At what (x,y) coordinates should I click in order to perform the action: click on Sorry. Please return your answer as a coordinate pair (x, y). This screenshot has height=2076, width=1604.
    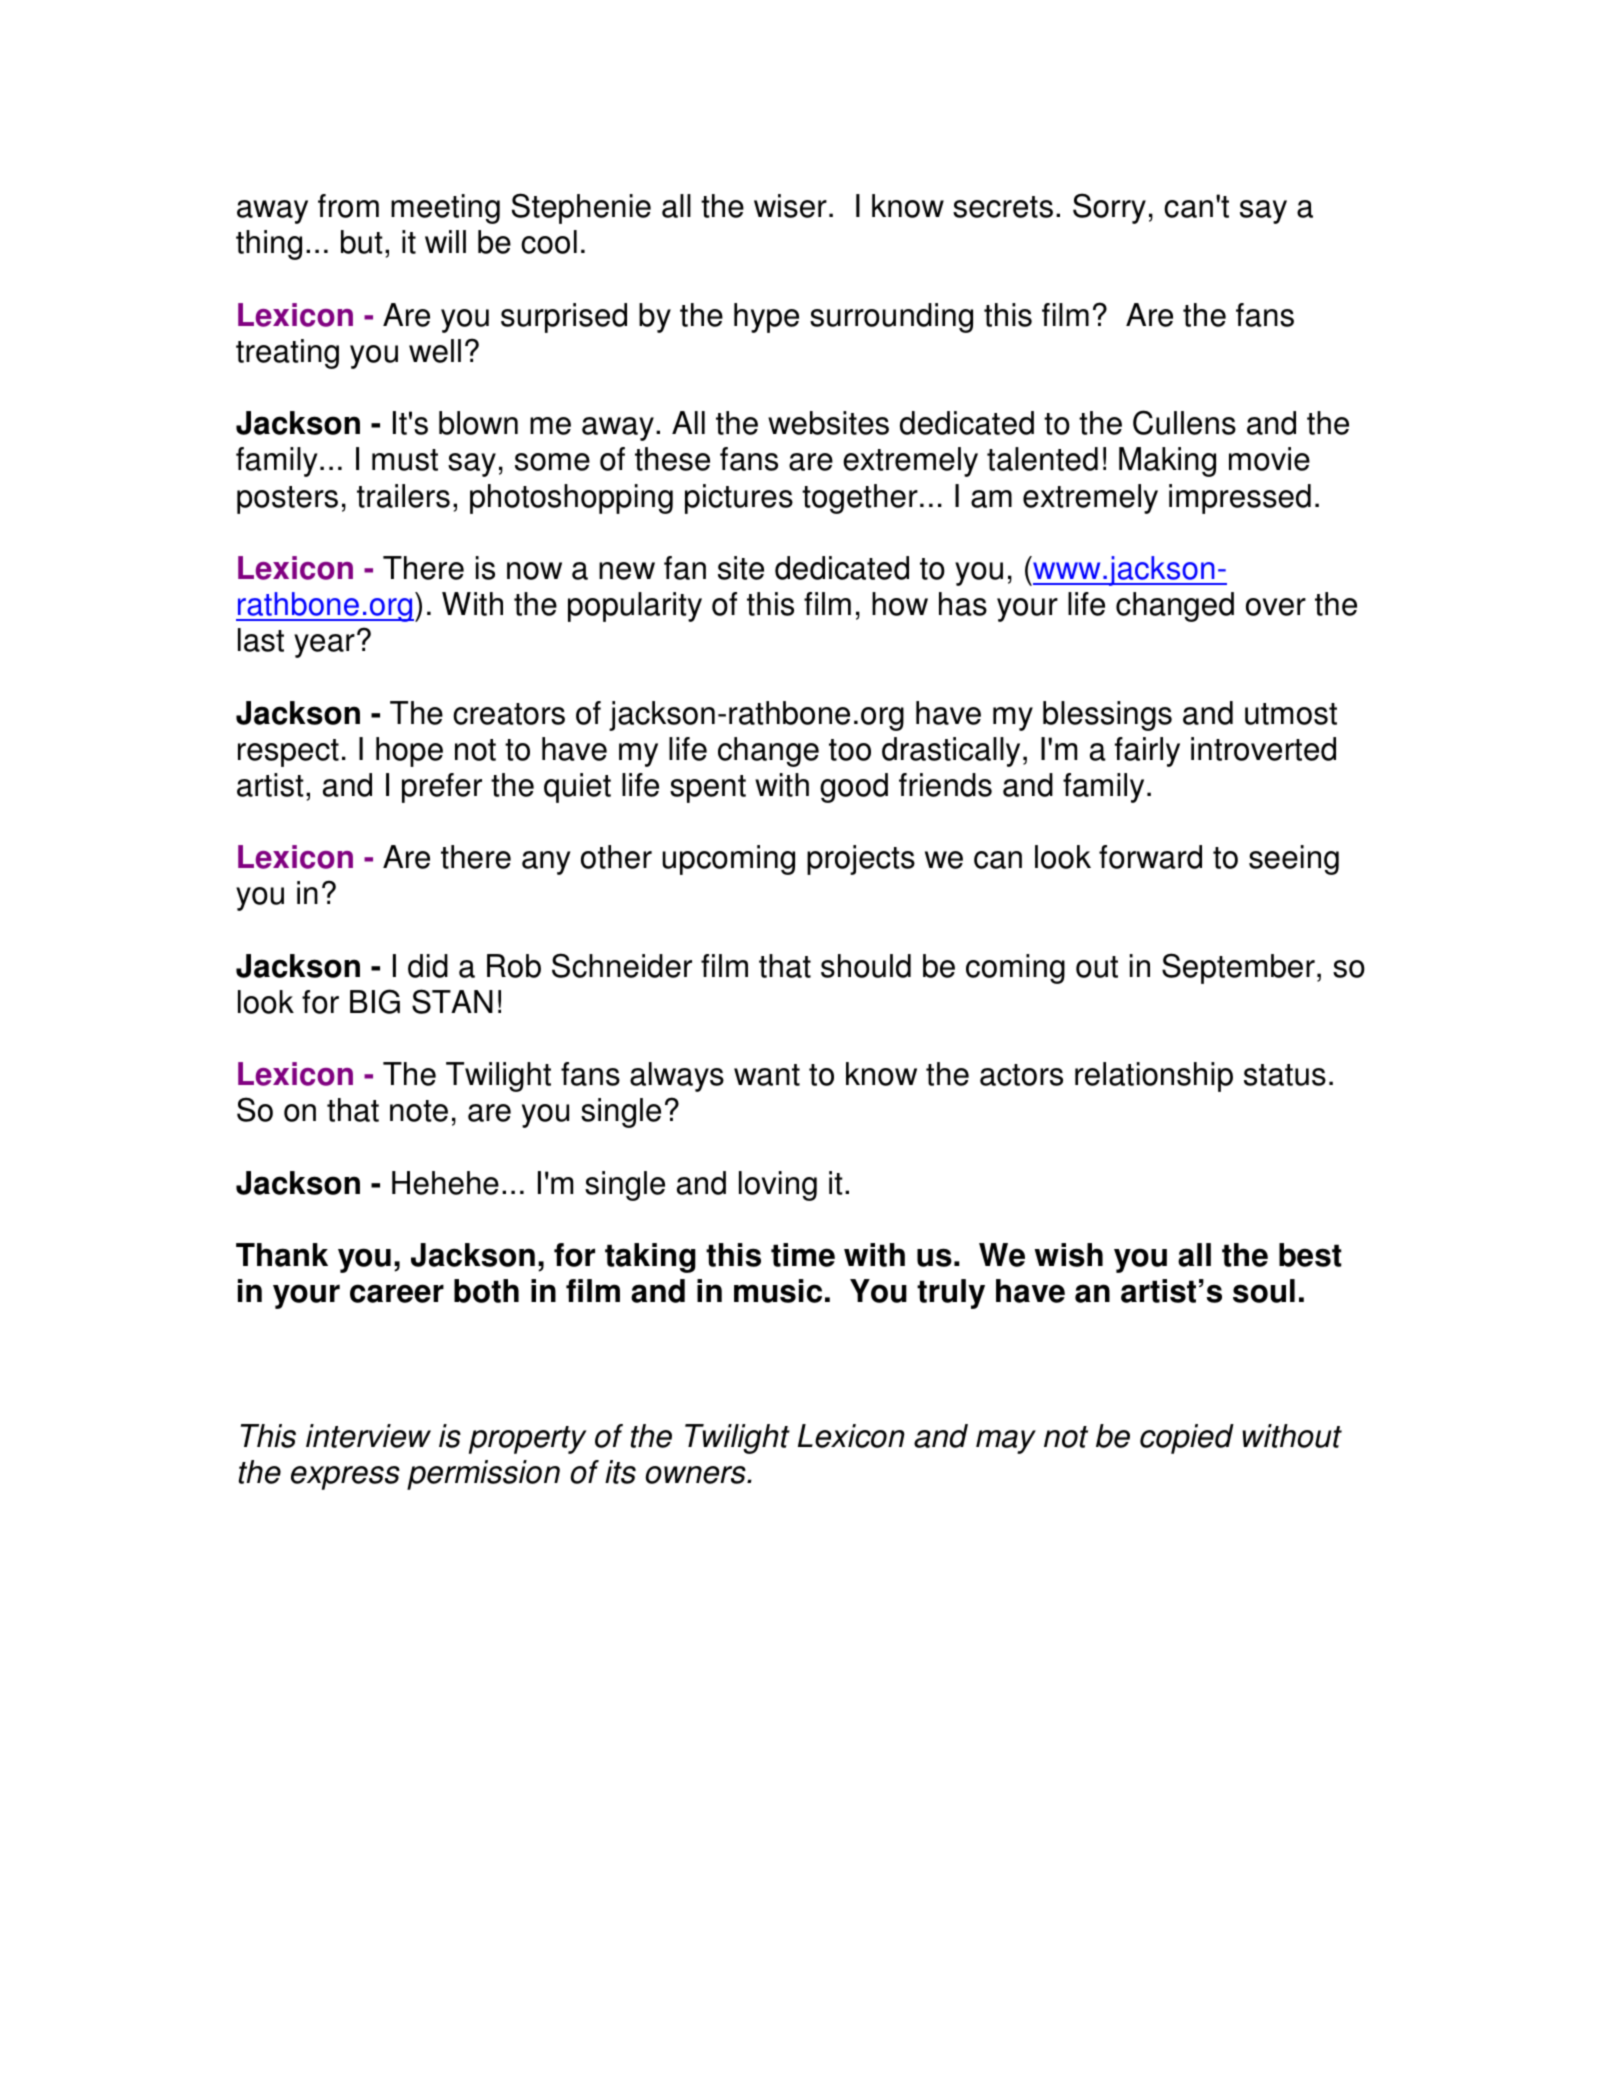
    Looking at the image, I should click on (1109, 208).
